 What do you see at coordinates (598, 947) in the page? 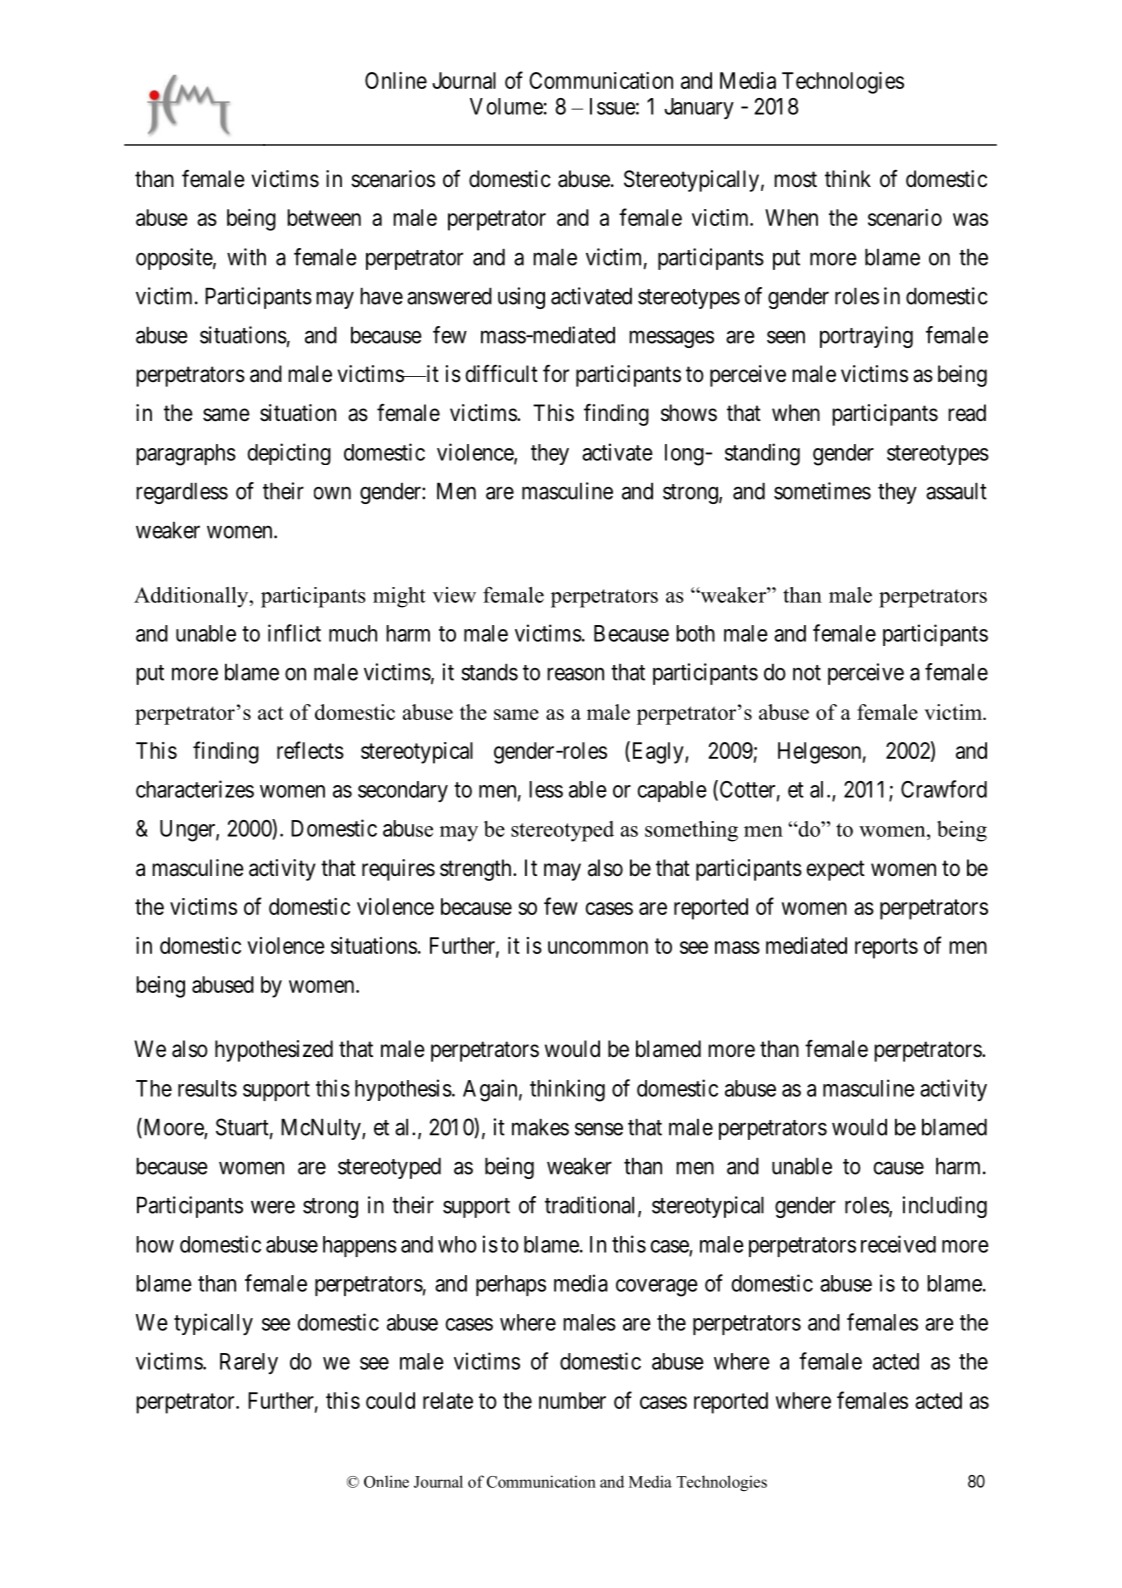
I see `uncommon` at bounding box center [598, 947].
